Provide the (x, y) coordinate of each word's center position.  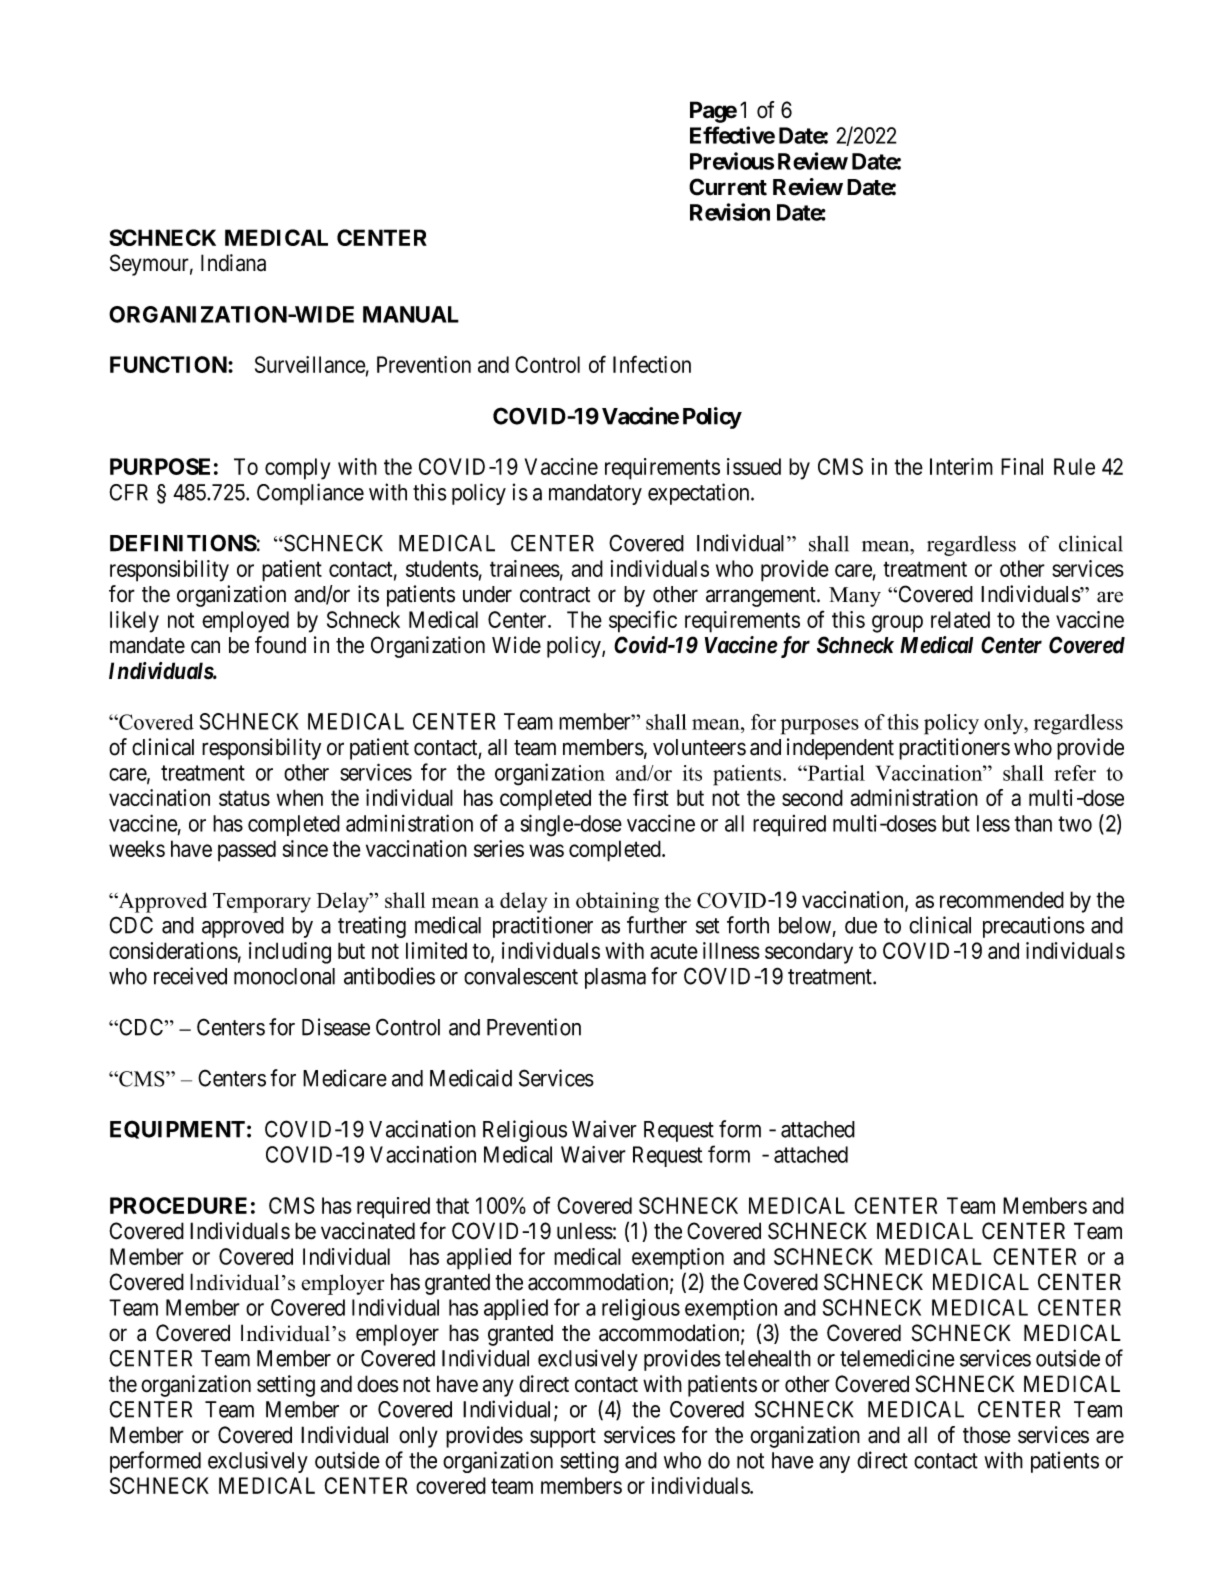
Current (728, 187)
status (244, 798)
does (378, 1384)
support (563, 1438)
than (1033, 823)
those (987, 1435)
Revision (730, 212)
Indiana (233, 263)
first (651, 797)
